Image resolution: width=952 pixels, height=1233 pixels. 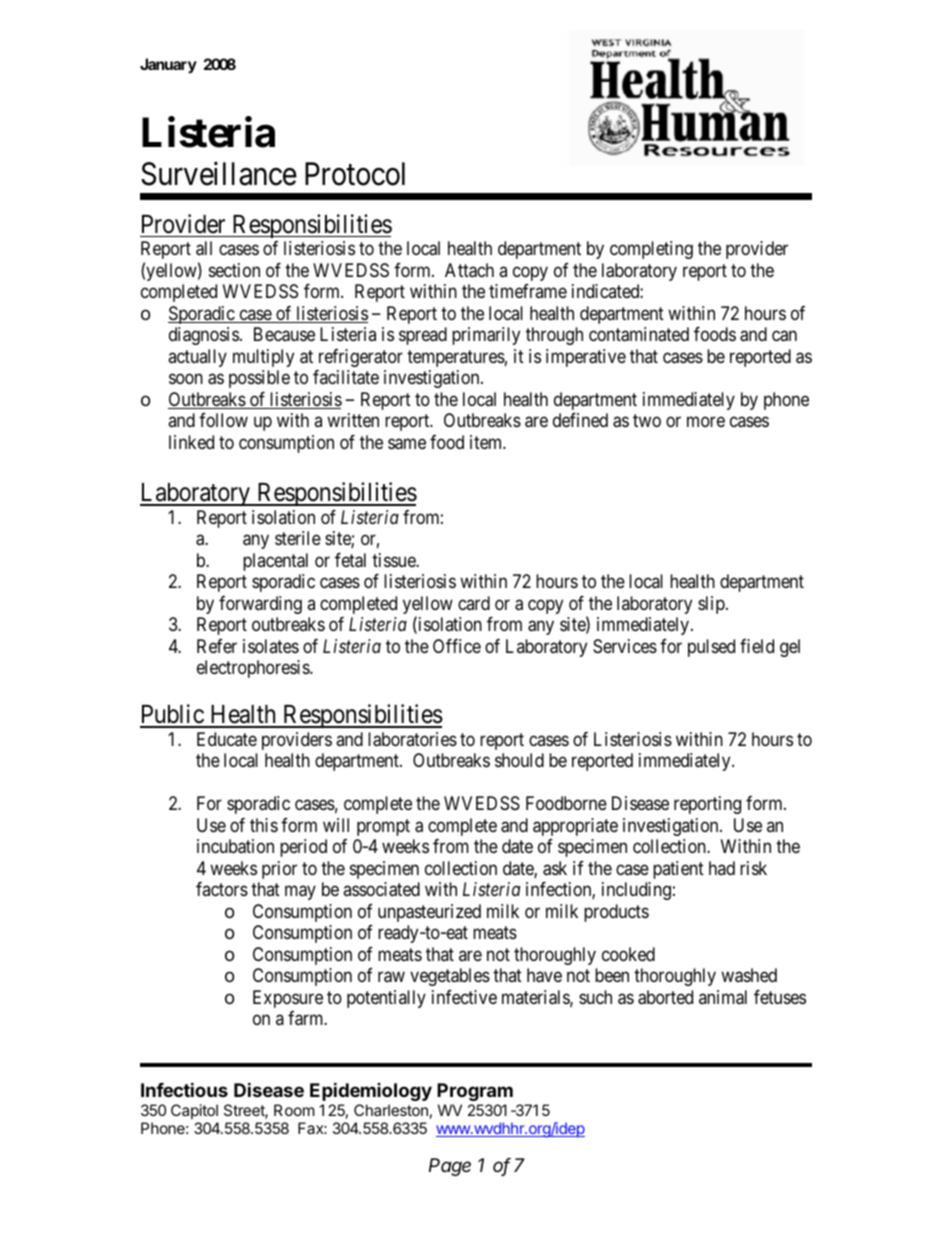 I want to click on had, so click(x=722, y=868).
